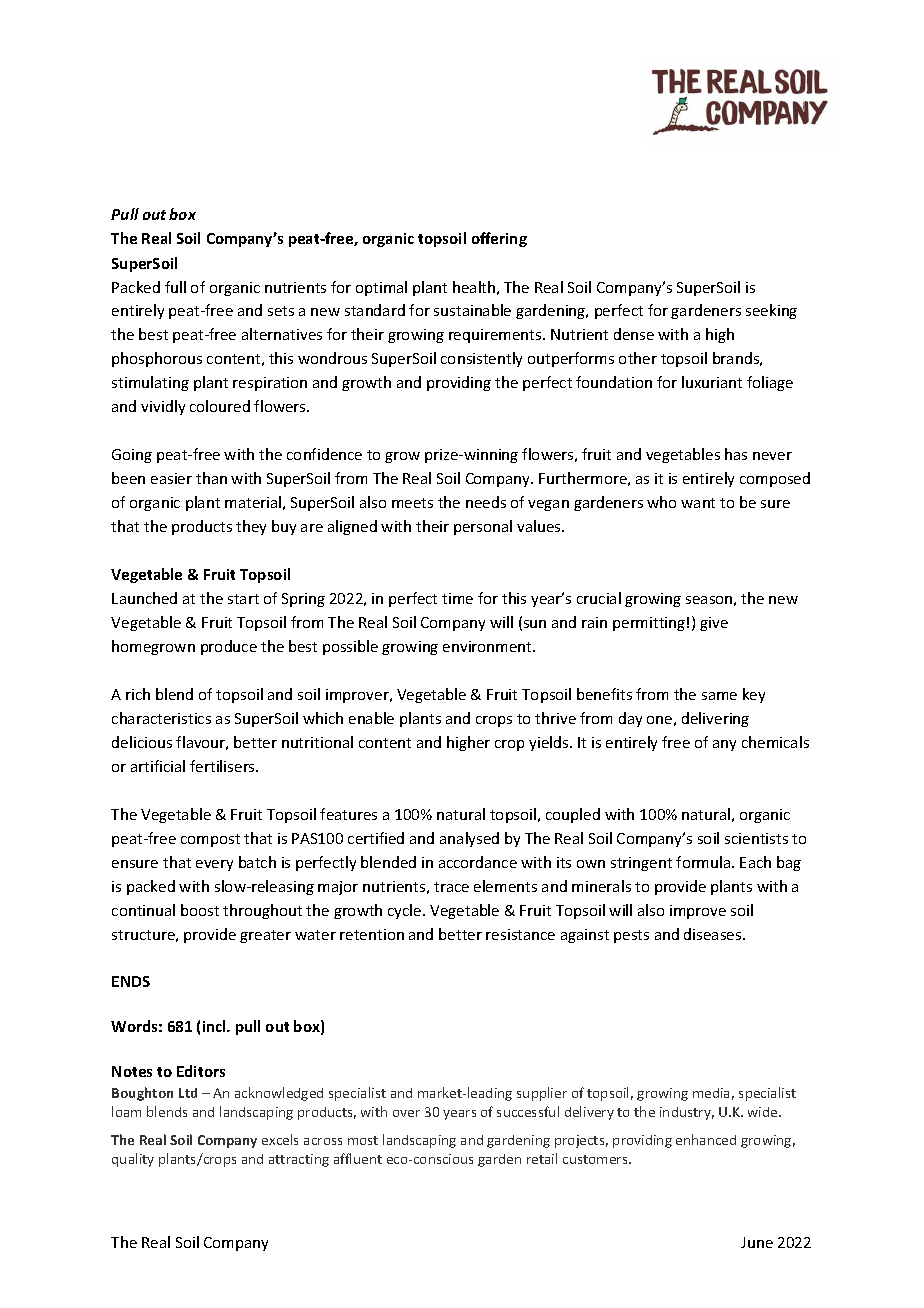 The image size is (924, 1308). Describe the element at coordinates (371, 718) in the screenshot. I see `enable` at that location.
